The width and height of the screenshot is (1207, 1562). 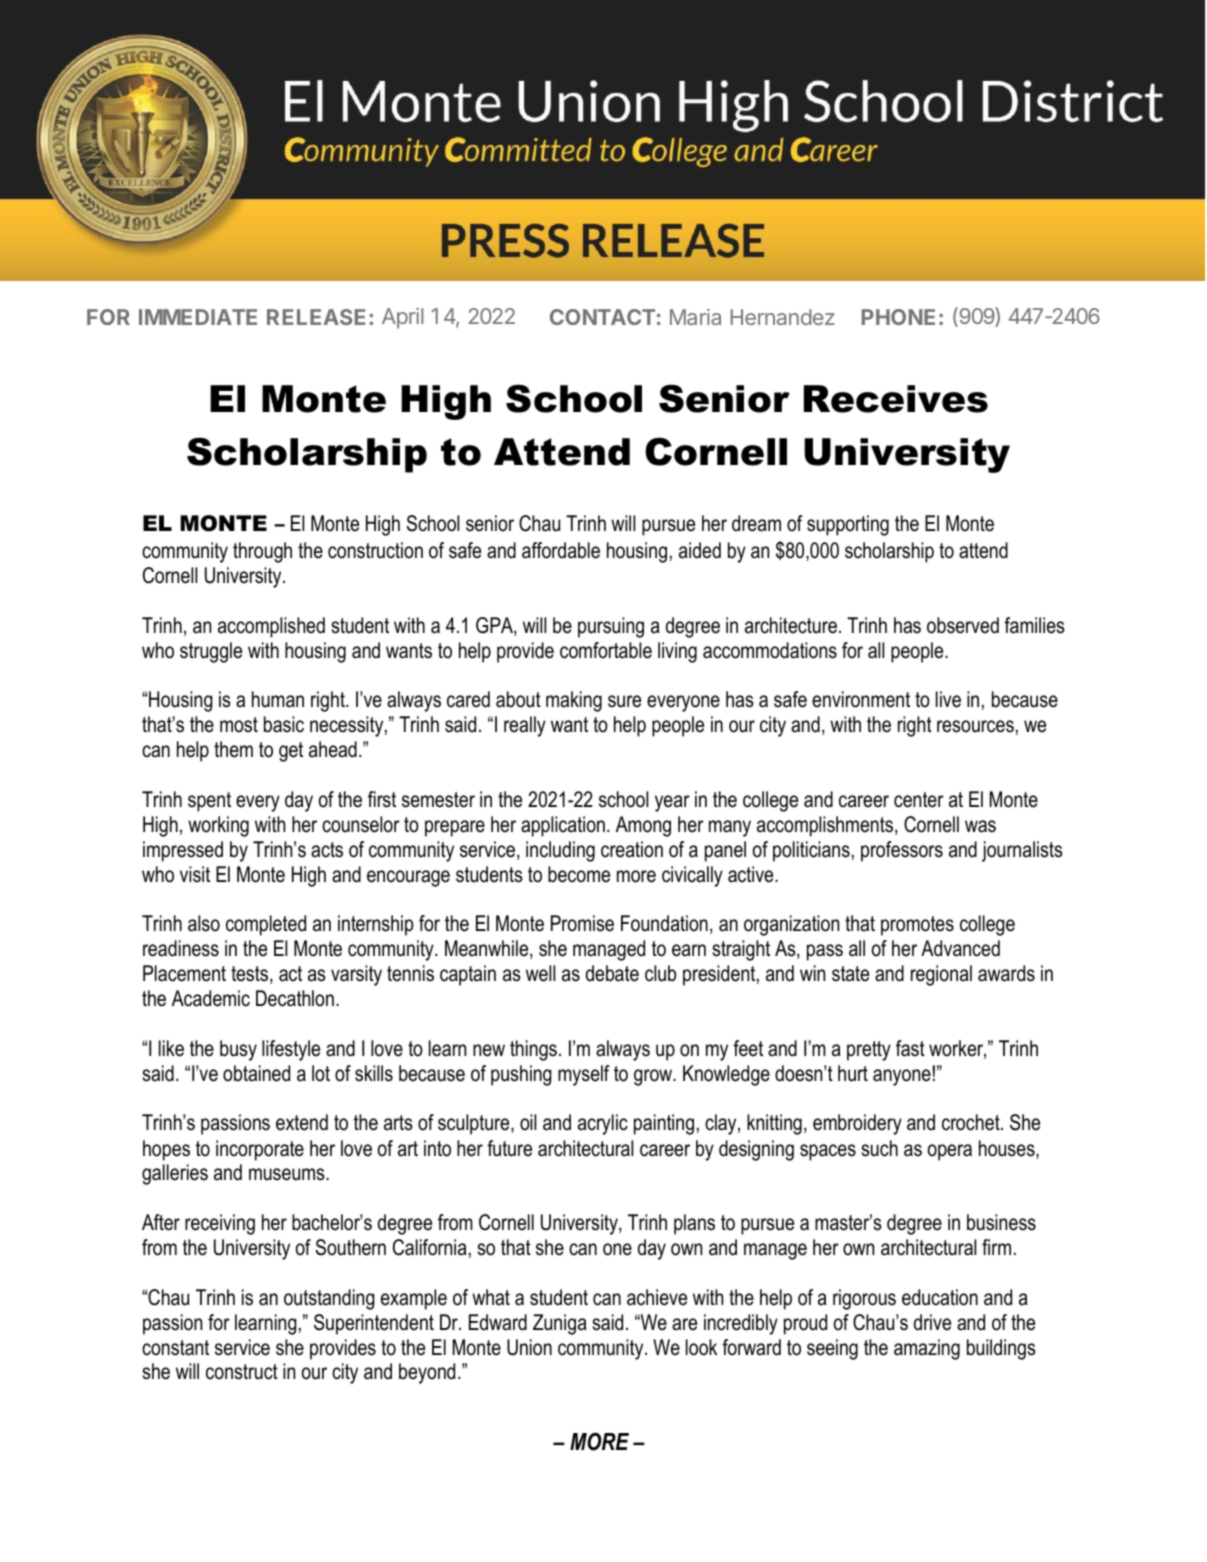 I want to click on professors, so click(x=902, y=851).
